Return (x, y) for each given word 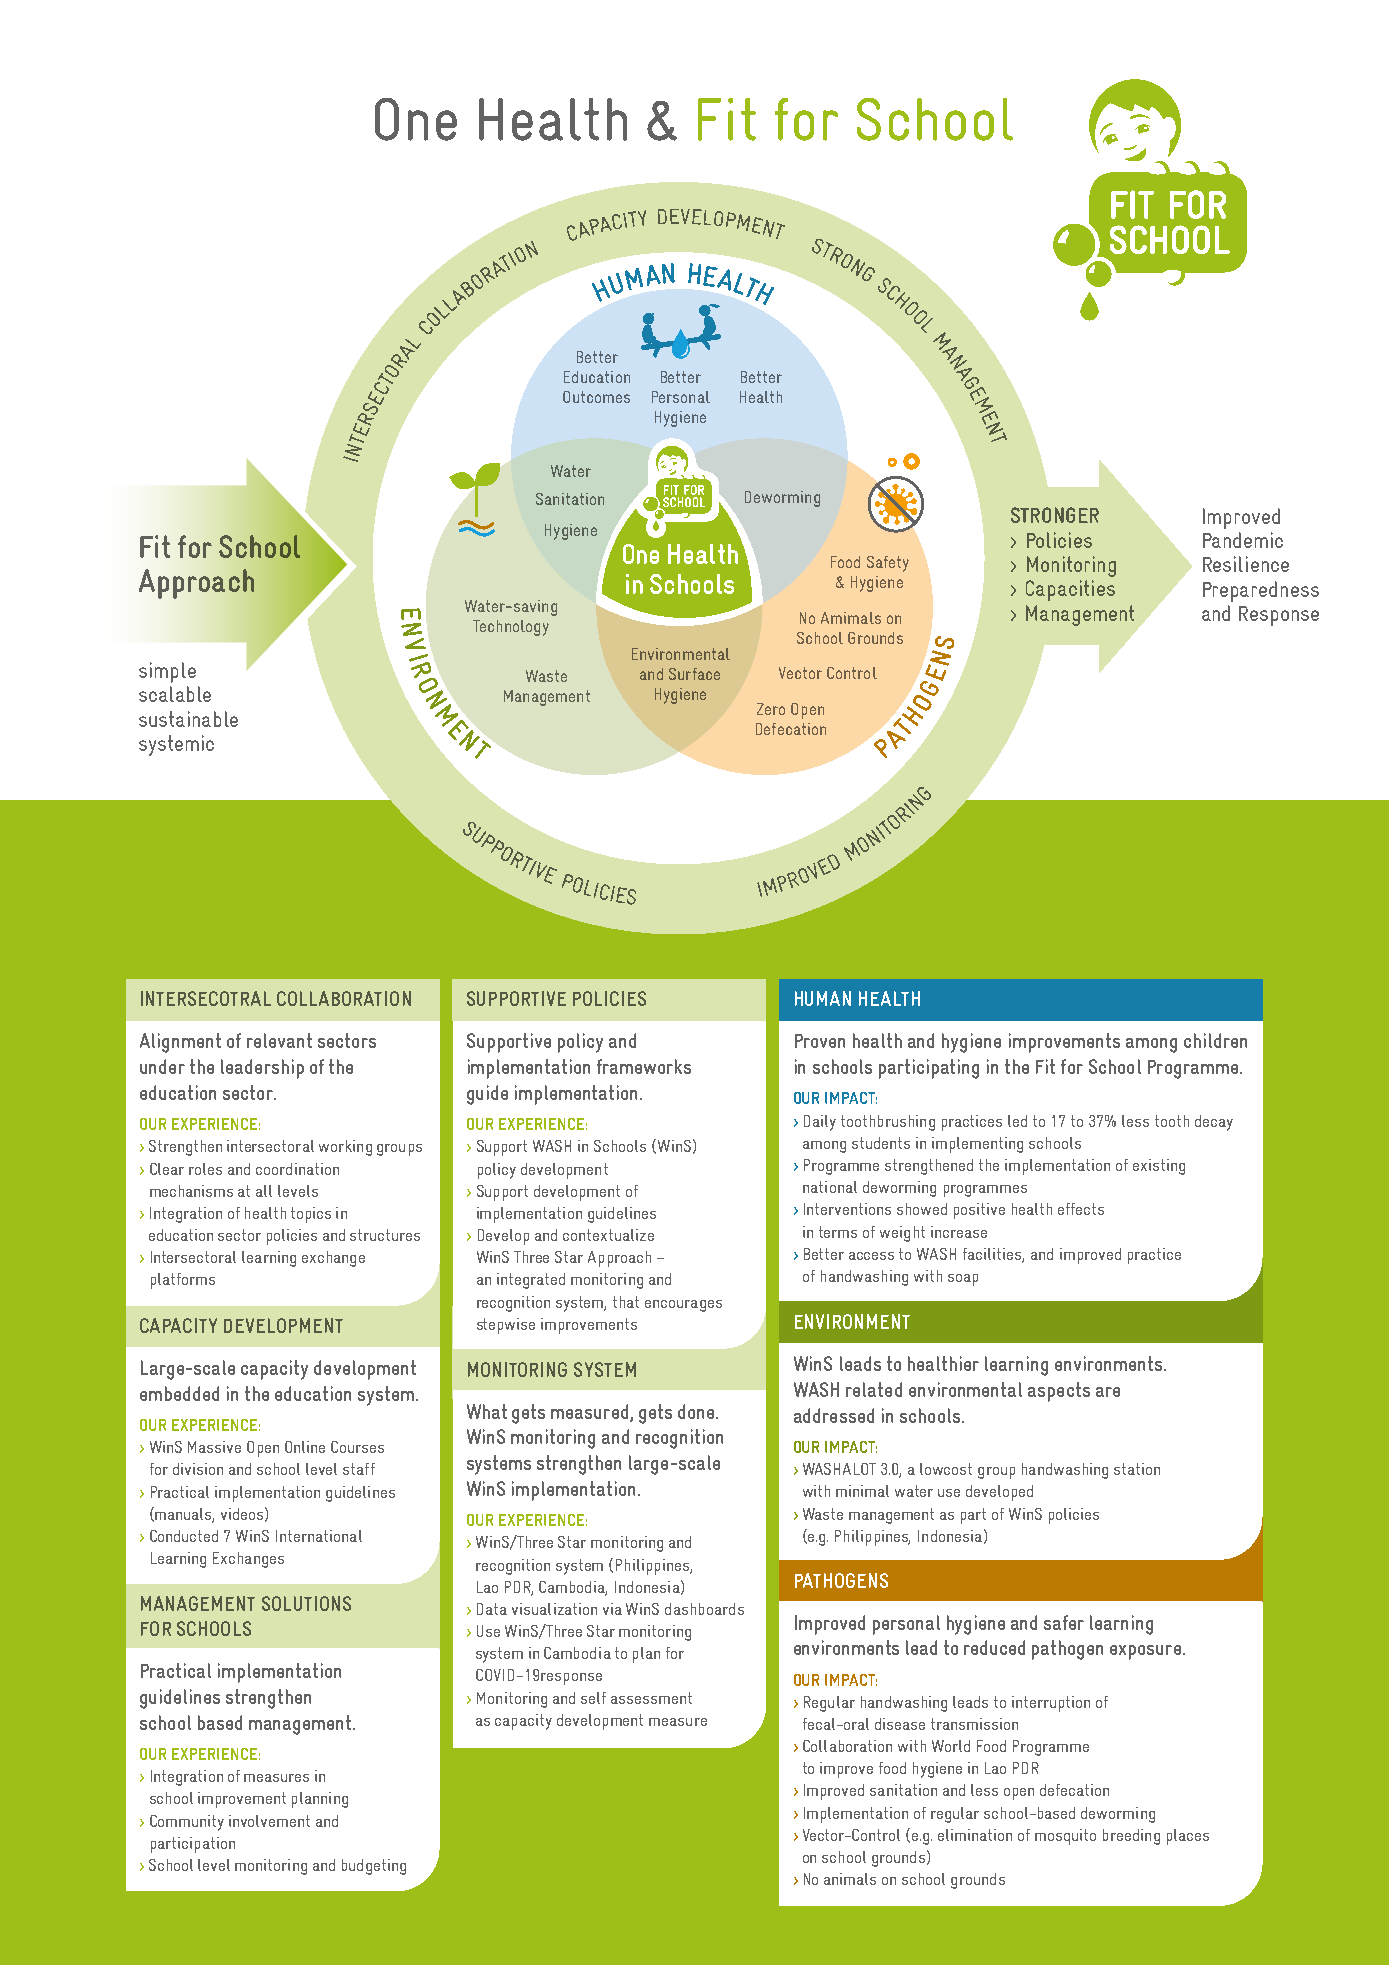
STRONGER (1055, 515)
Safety (888, 564)
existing (1159, 1167)
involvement (269, 1821)
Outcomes (596, 397)
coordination (297, 1169)
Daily (820, 1123)
